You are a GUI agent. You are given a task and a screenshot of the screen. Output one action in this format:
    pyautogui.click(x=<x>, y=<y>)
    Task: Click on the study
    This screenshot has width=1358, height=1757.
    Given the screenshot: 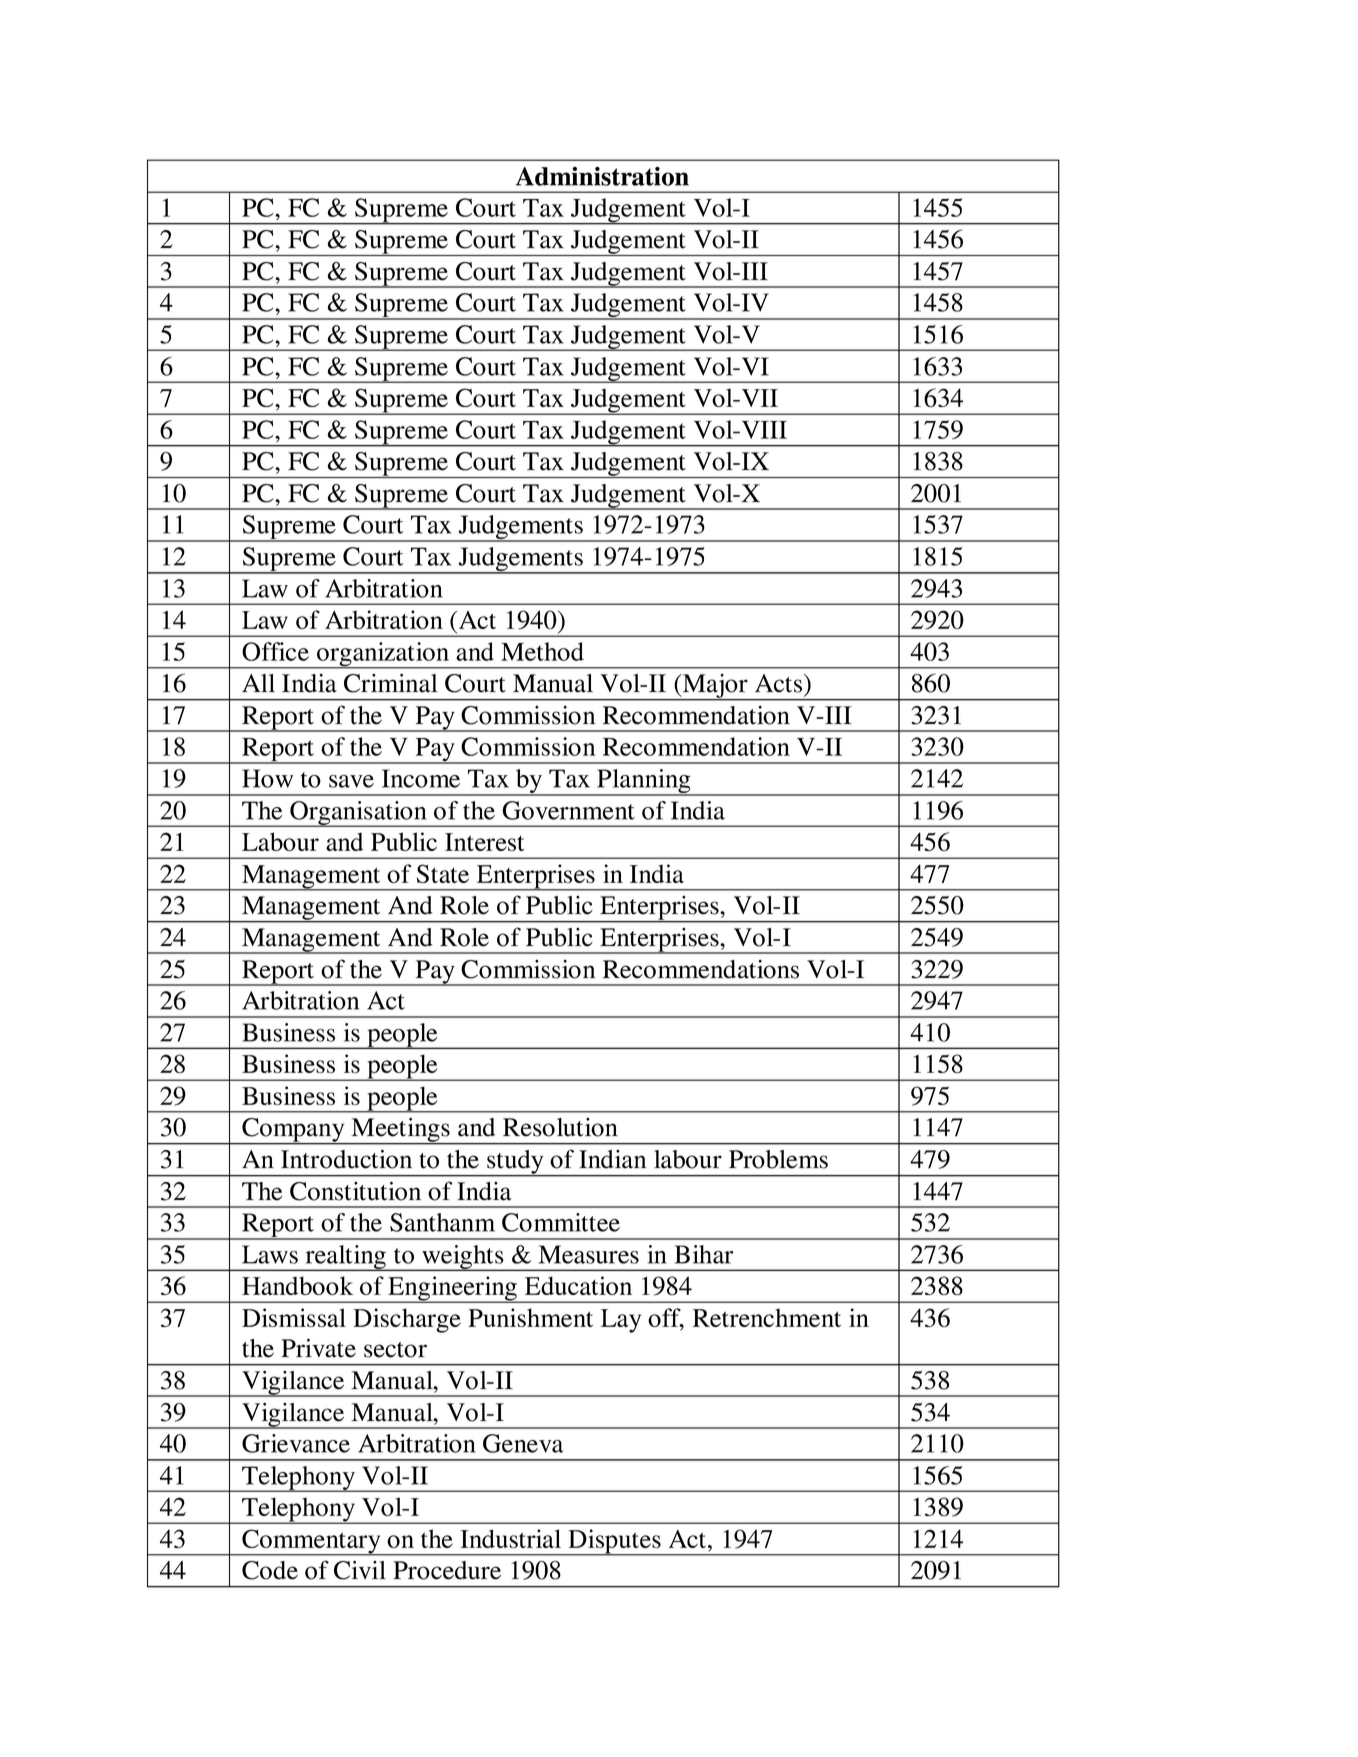 What is the action you would take?
    pyautogui.click(x=515, y=1163)
